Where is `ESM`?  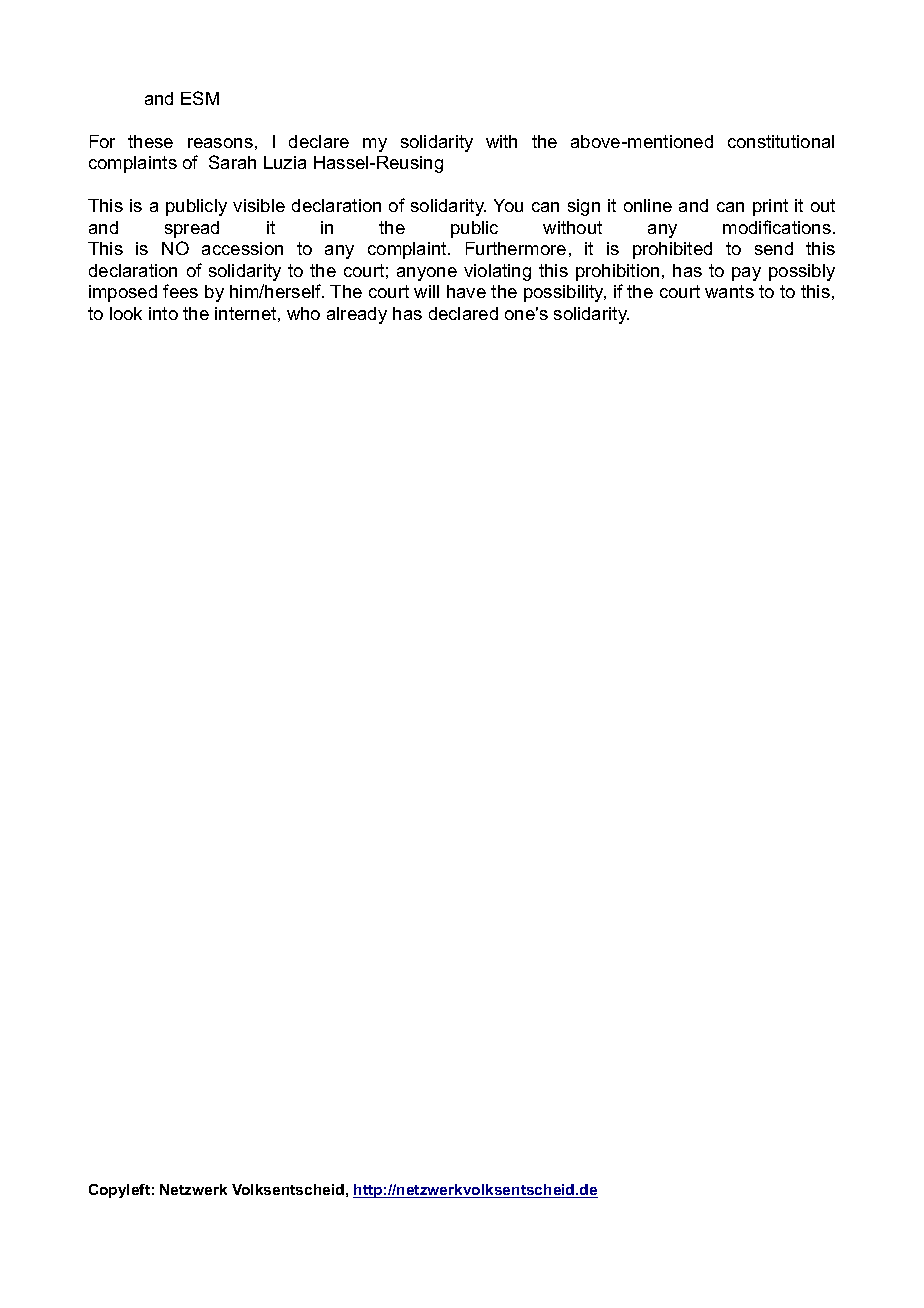 ESM is located at coordinates (200, 98).
